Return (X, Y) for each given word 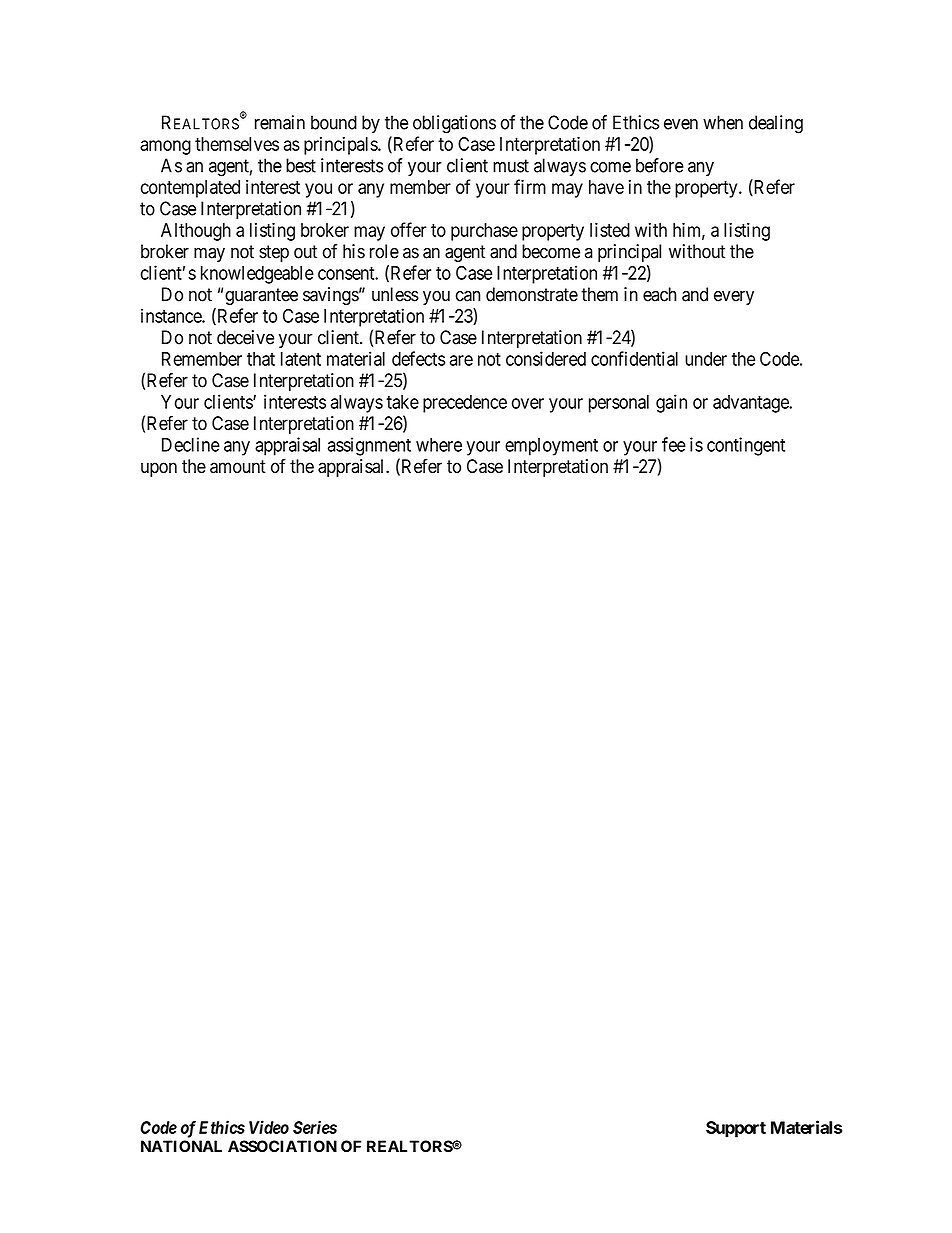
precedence (465, 404)
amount (238, 467)
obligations (454, 124)
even (681, 124)
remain (280, 122)
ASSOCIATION (282, 1146)
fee (674, 444)
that (261, 359)
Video (269, 1127)
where (439, 445)
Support (736, 1129)
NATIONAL (181, 1146)
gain (671, 403)
